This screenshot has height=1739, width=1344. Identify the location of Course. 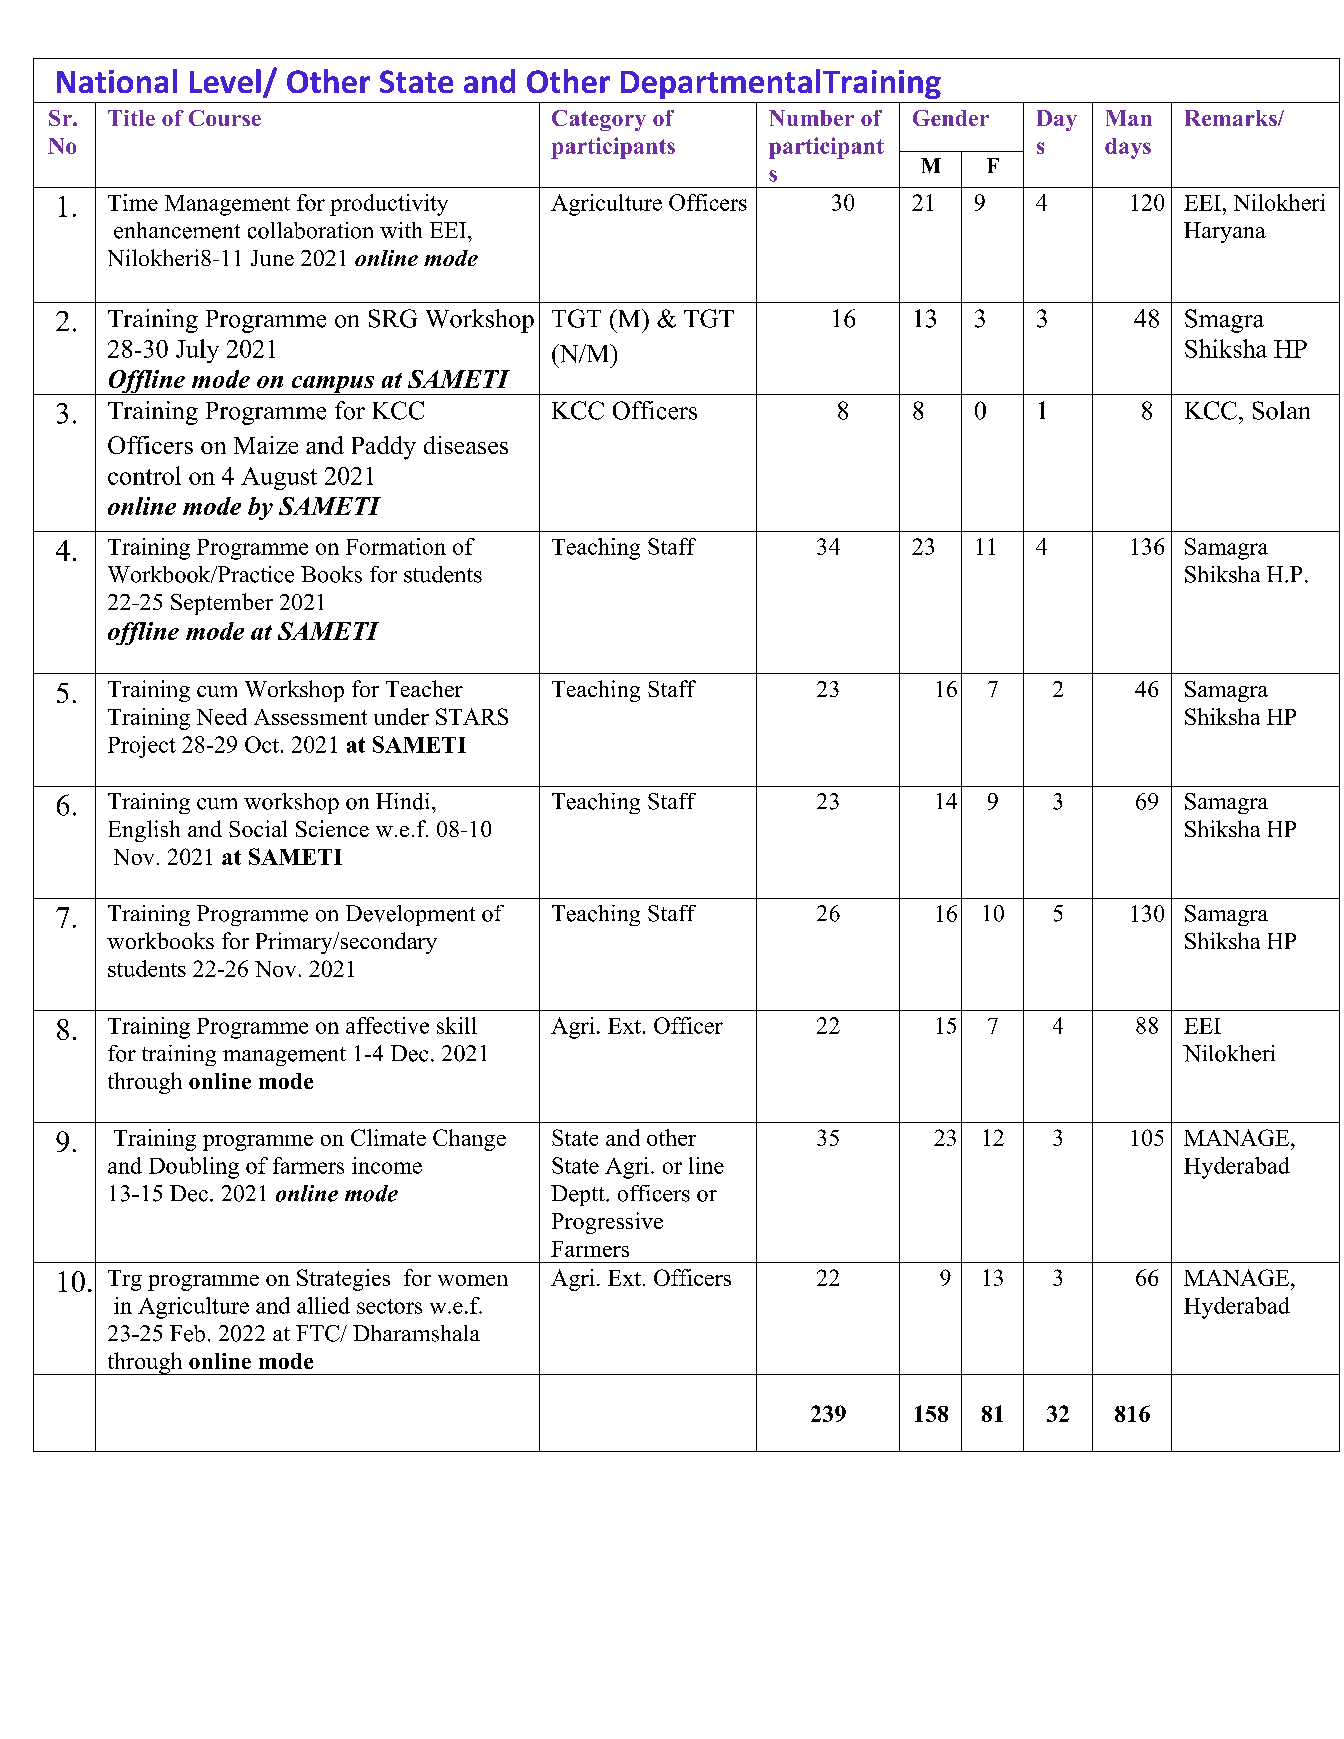
(225, 118).
